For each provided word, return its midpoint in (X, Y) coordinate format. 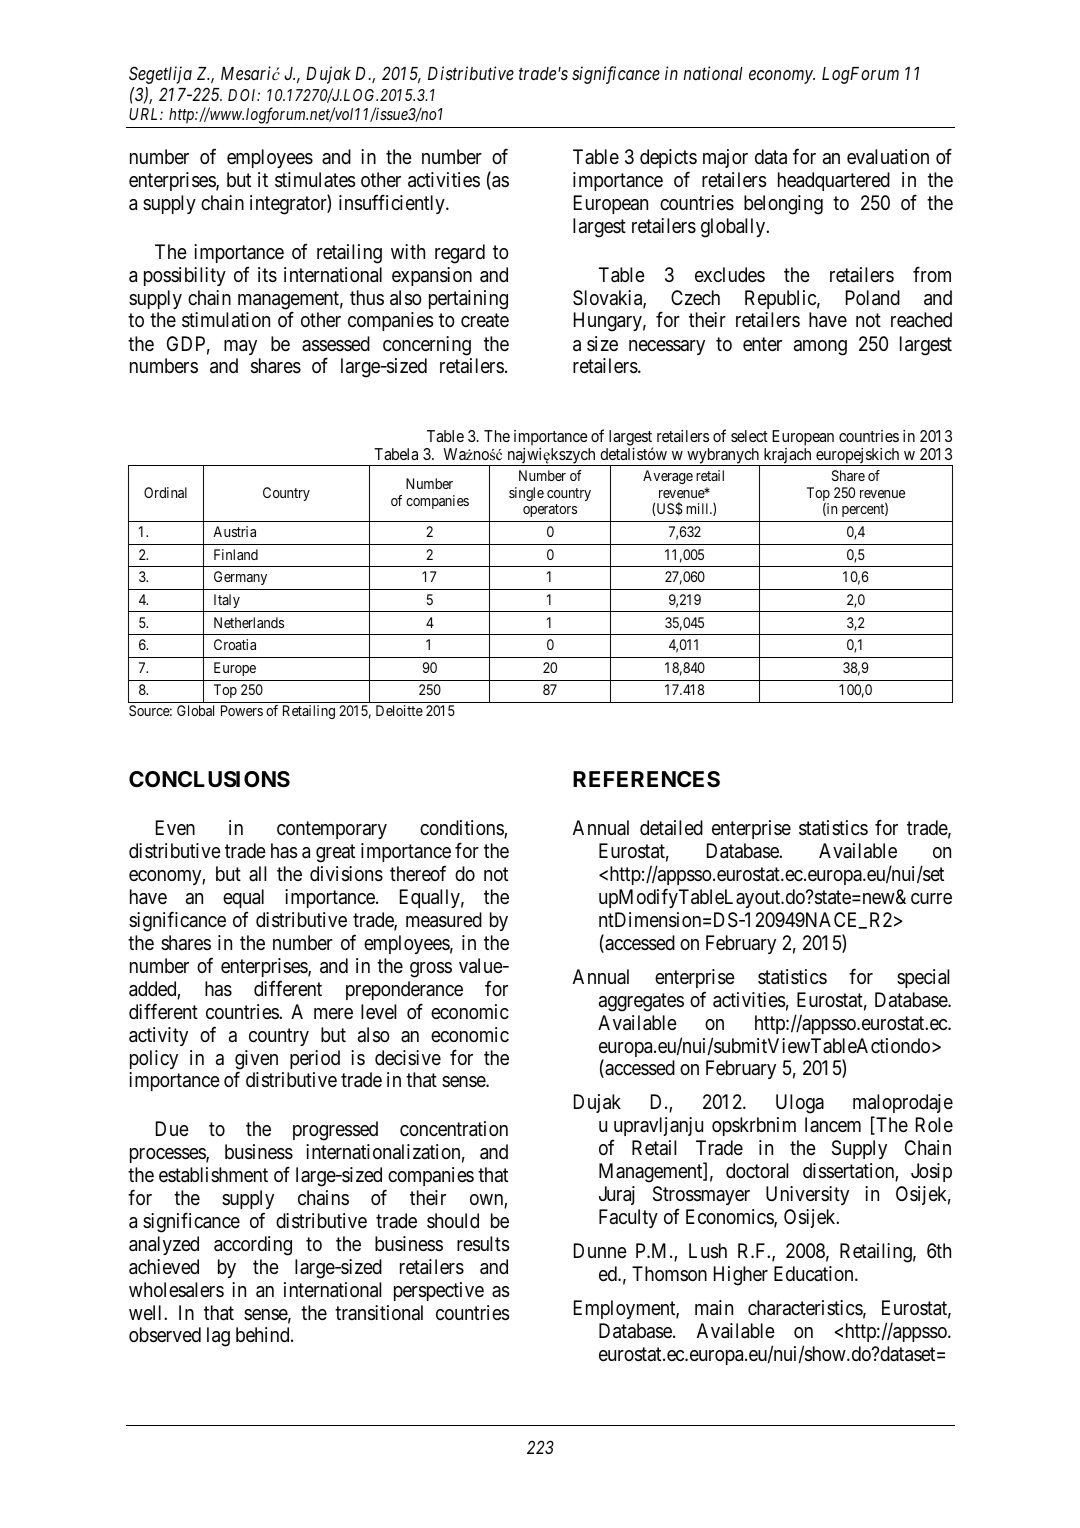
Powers (242, 710)
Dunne (600, 1250)
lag (218, 1337)
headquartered (834, 181)
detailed (671, 828)
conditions (462, 829)
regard (460, 254)
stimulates (315, 180)
